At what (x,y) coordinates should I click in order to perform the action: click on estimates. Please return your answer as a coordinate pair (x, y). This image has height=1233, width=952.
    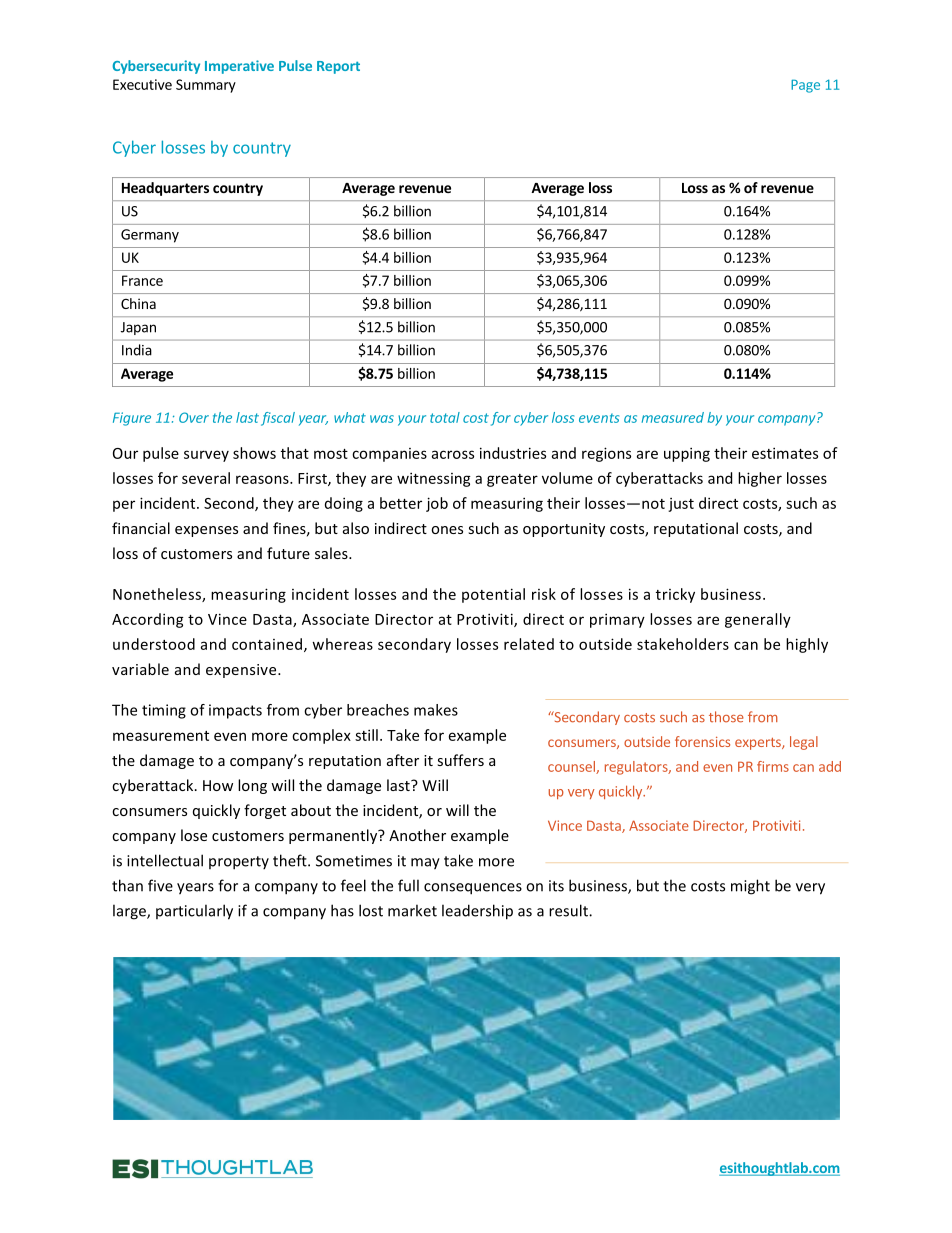
    Looking at the image, I should click on (785, 453).
